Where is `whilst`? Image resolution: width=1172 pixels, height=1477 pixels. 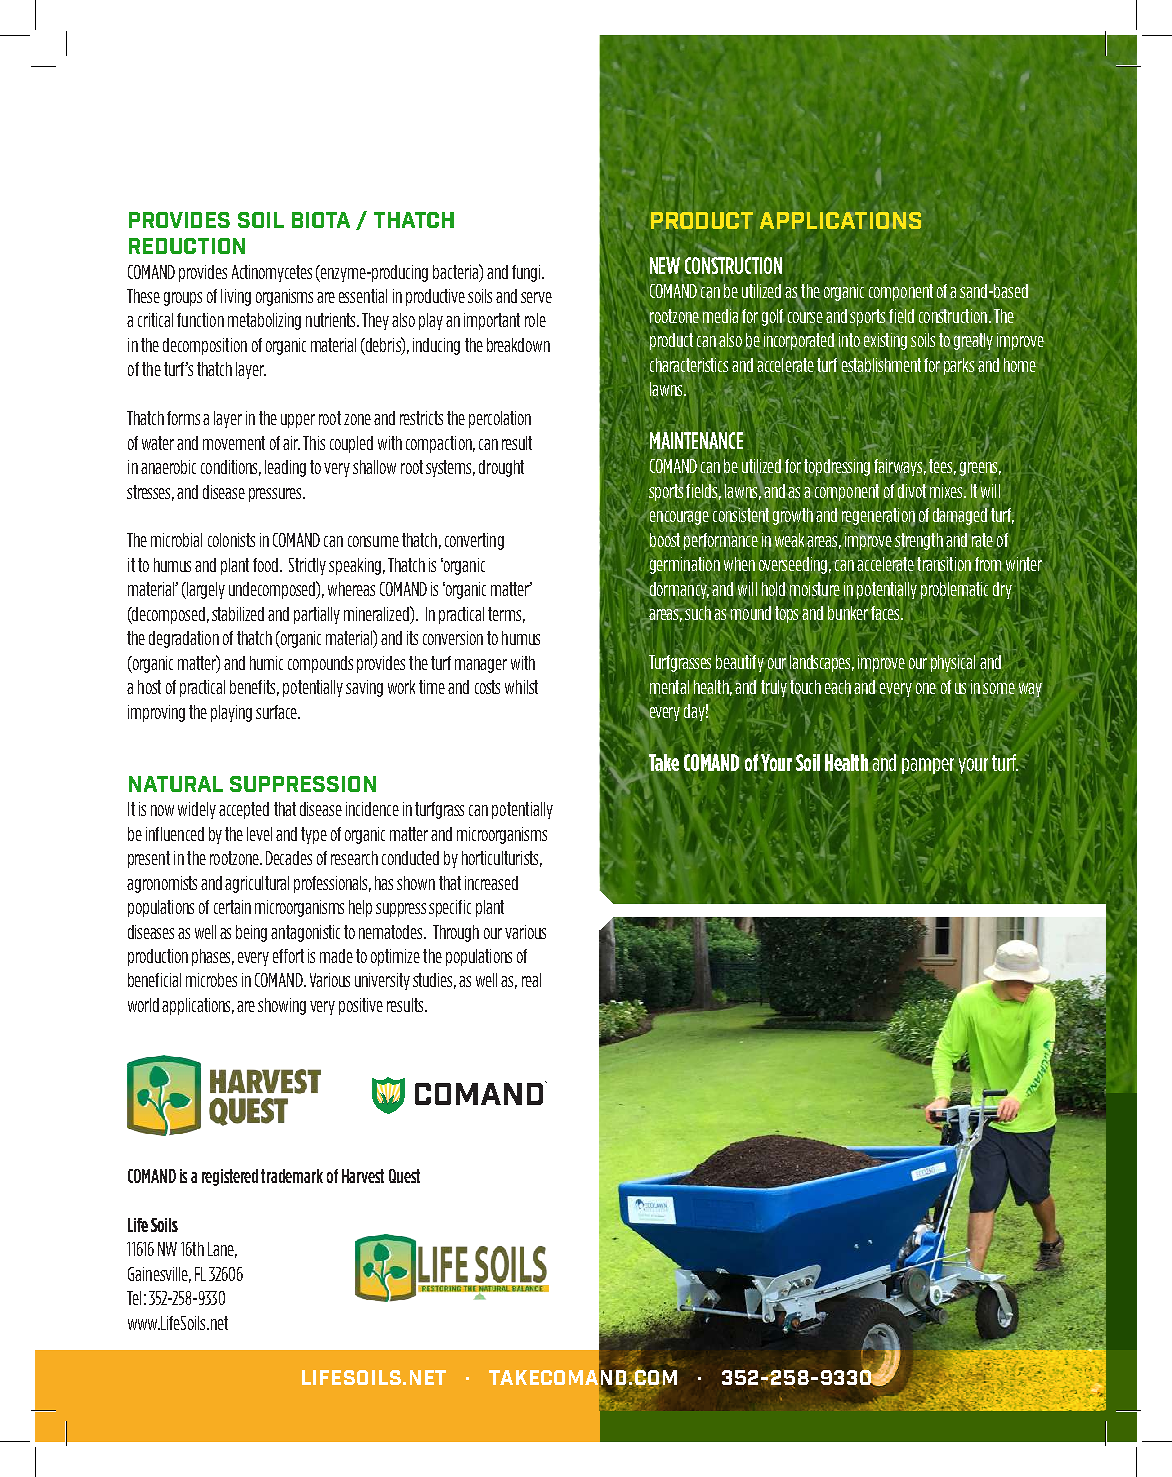 whilst is located at coordinates (521, 687).
